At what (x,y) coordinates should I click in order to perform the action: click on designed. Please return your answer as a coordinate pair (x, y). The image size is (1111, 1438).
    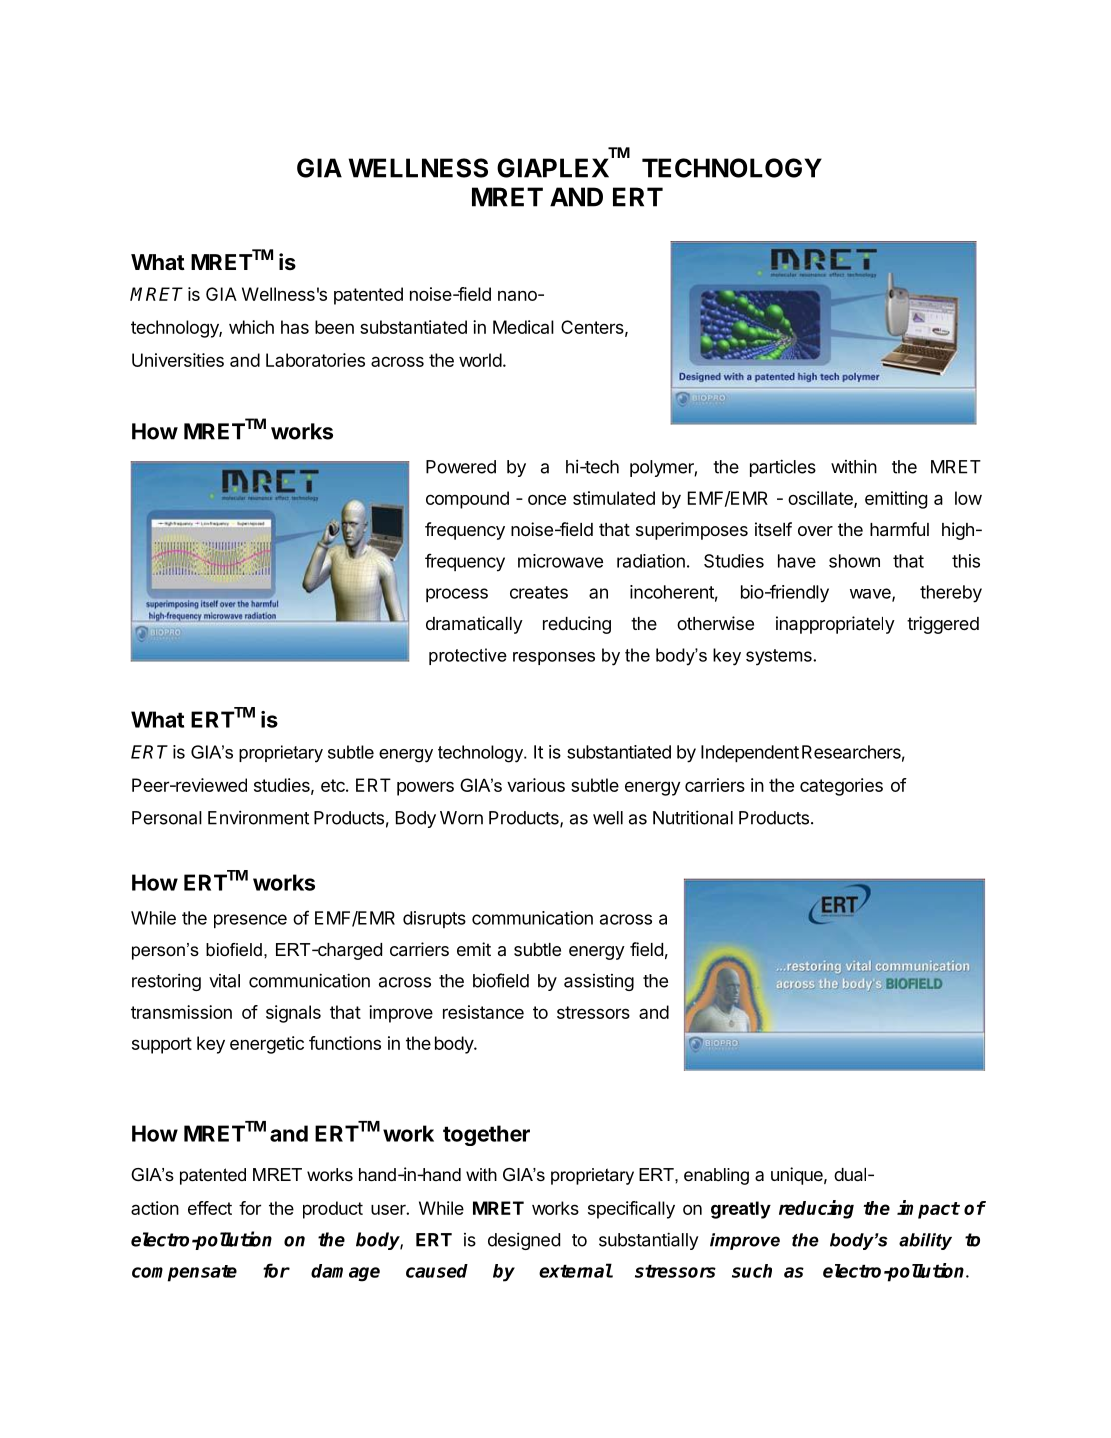
    Looking at the image, I should click on (524, 1241).
